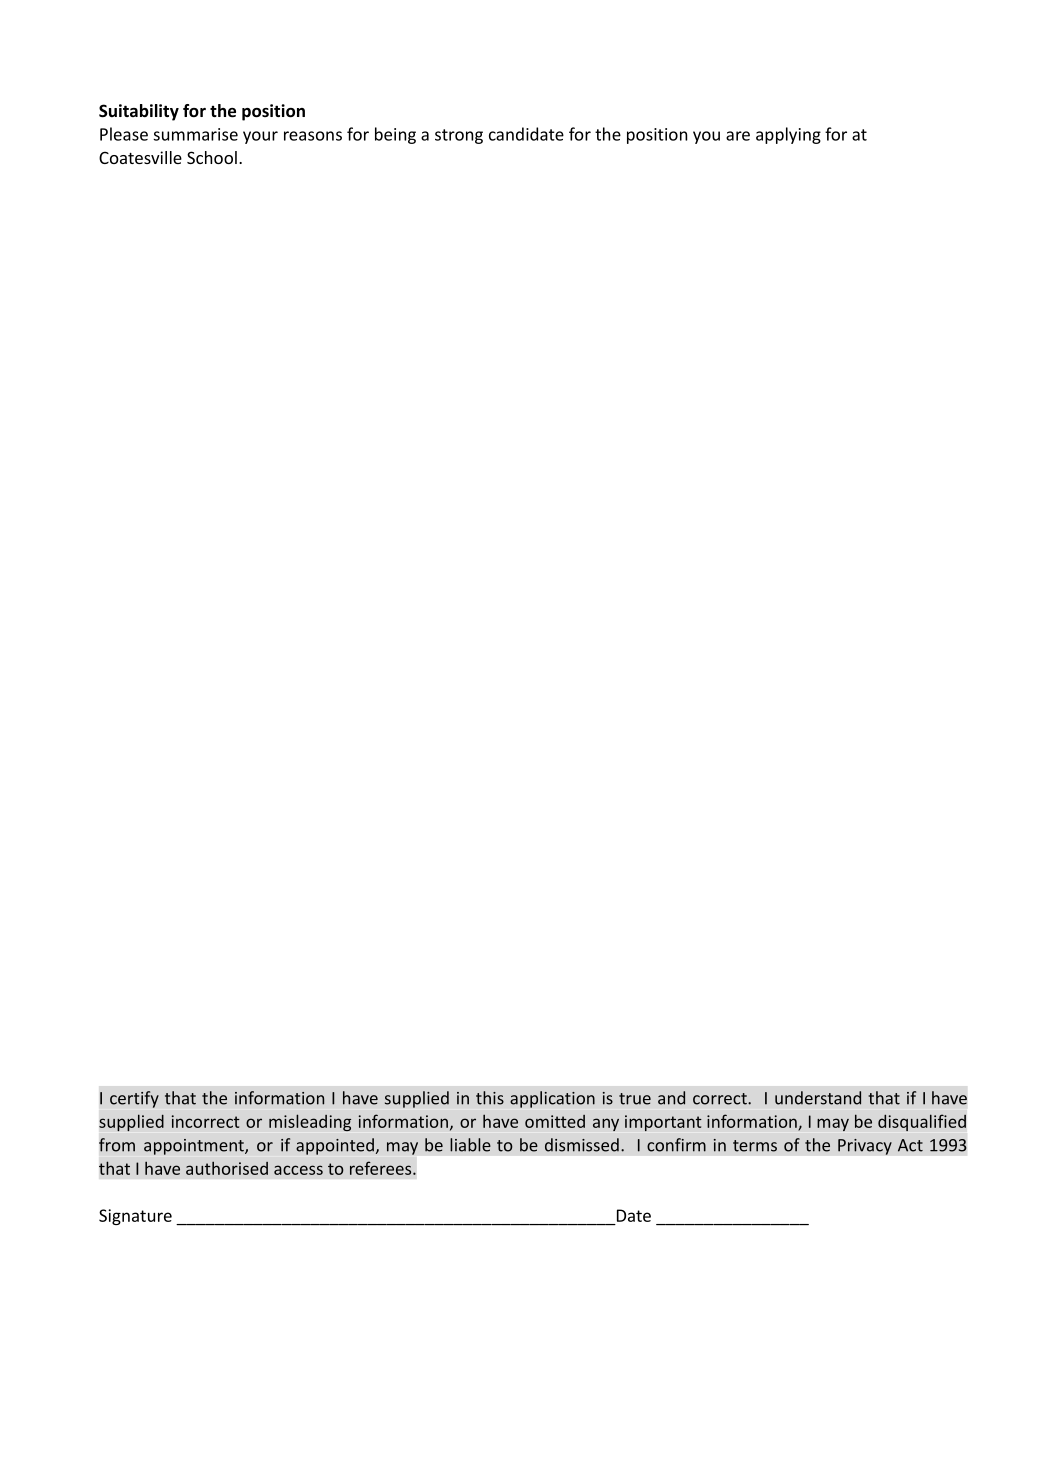 The image size is (1038, 1466). What do you see at coordinates (260, 137) in the page?
I see `your` at bounding box center [260, 137].
